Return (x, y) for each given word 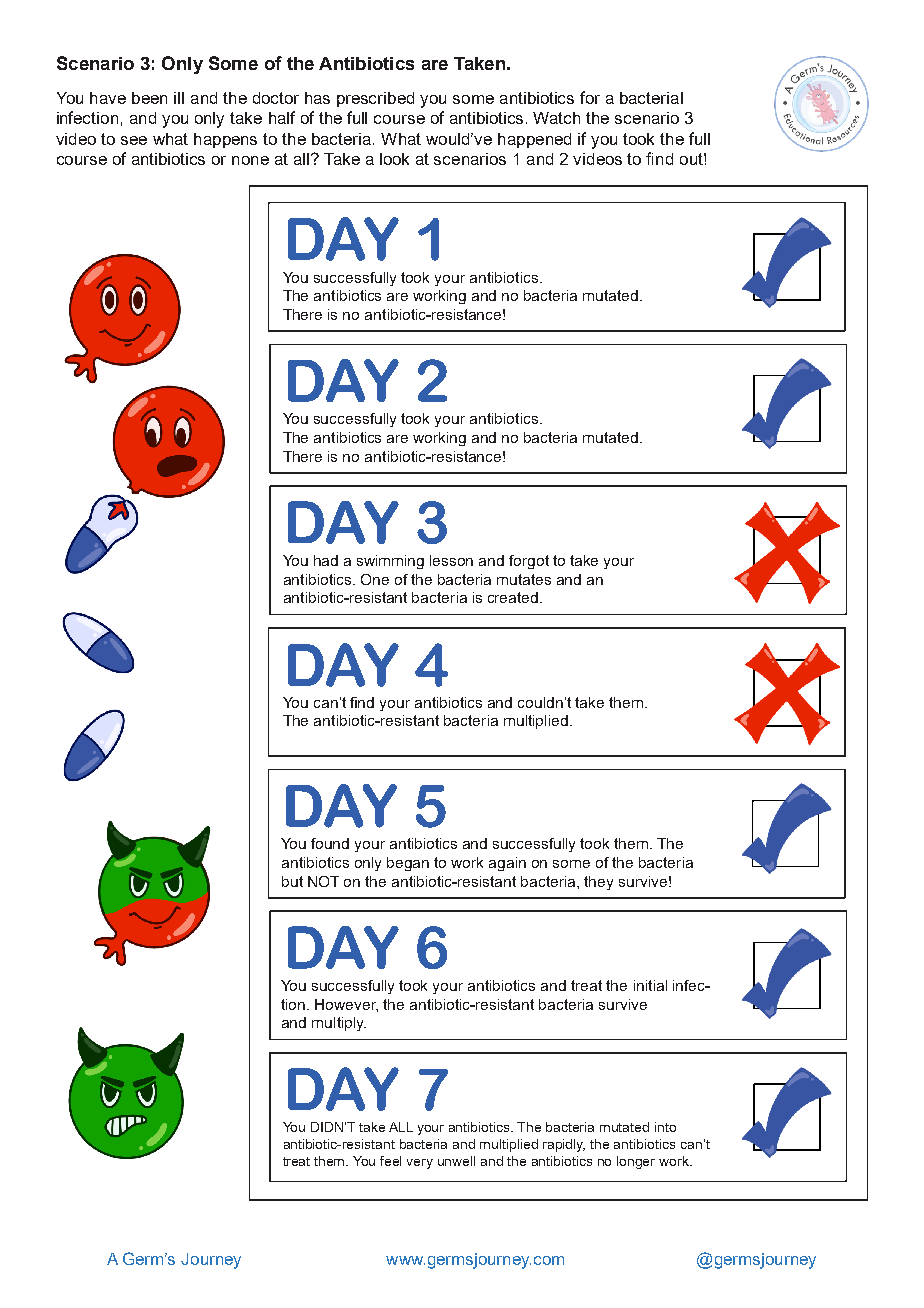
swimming (390, 562)
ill (179, 98)
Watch (556, 118)
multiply (339, 1024)
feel (390, 1161)
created (514, 597)
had (326, 560)
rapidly (564, 1145)
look (394, 159)
